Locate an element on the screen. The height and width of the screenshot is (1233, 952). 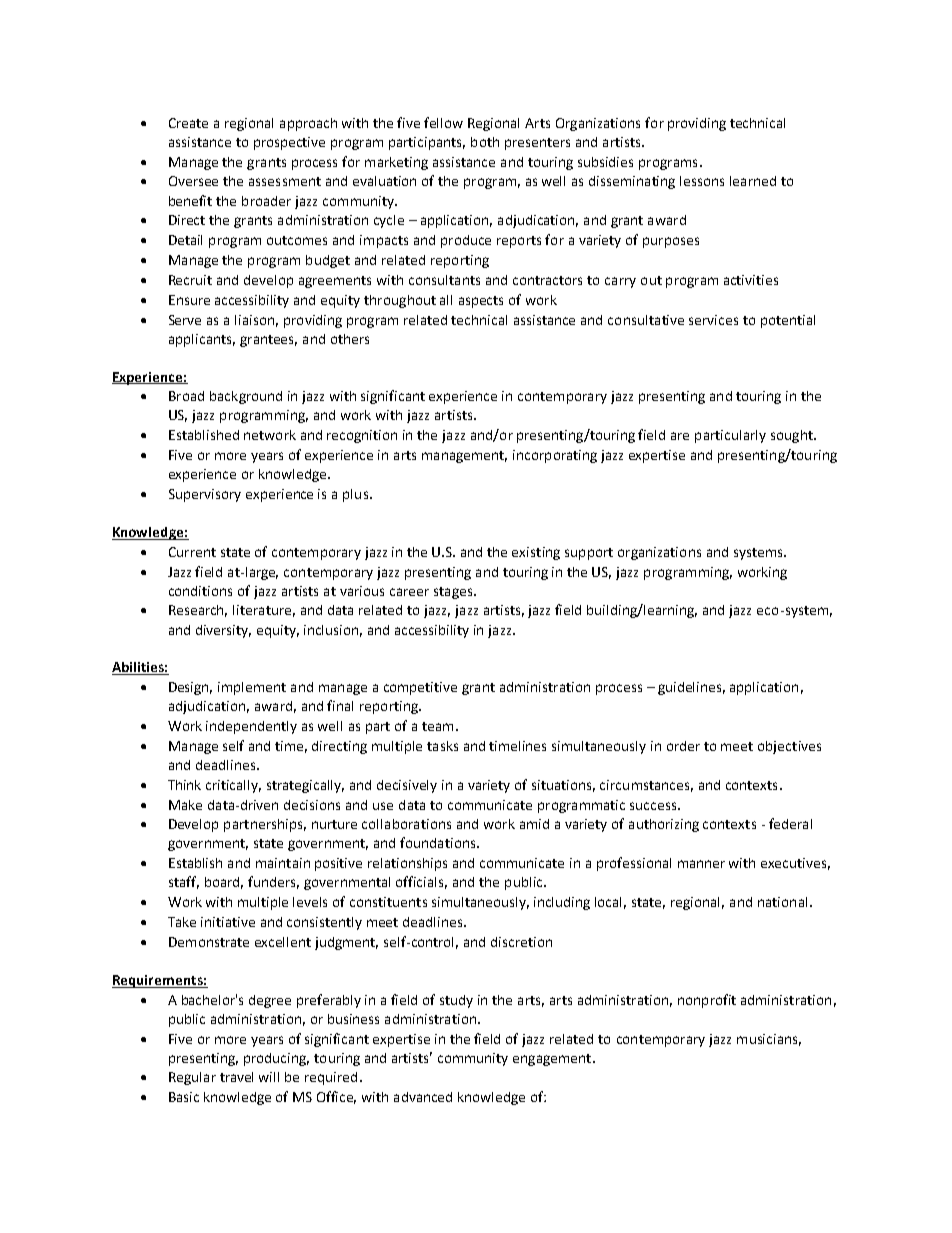
nonprofit is located at coordinates (707, 1001).
